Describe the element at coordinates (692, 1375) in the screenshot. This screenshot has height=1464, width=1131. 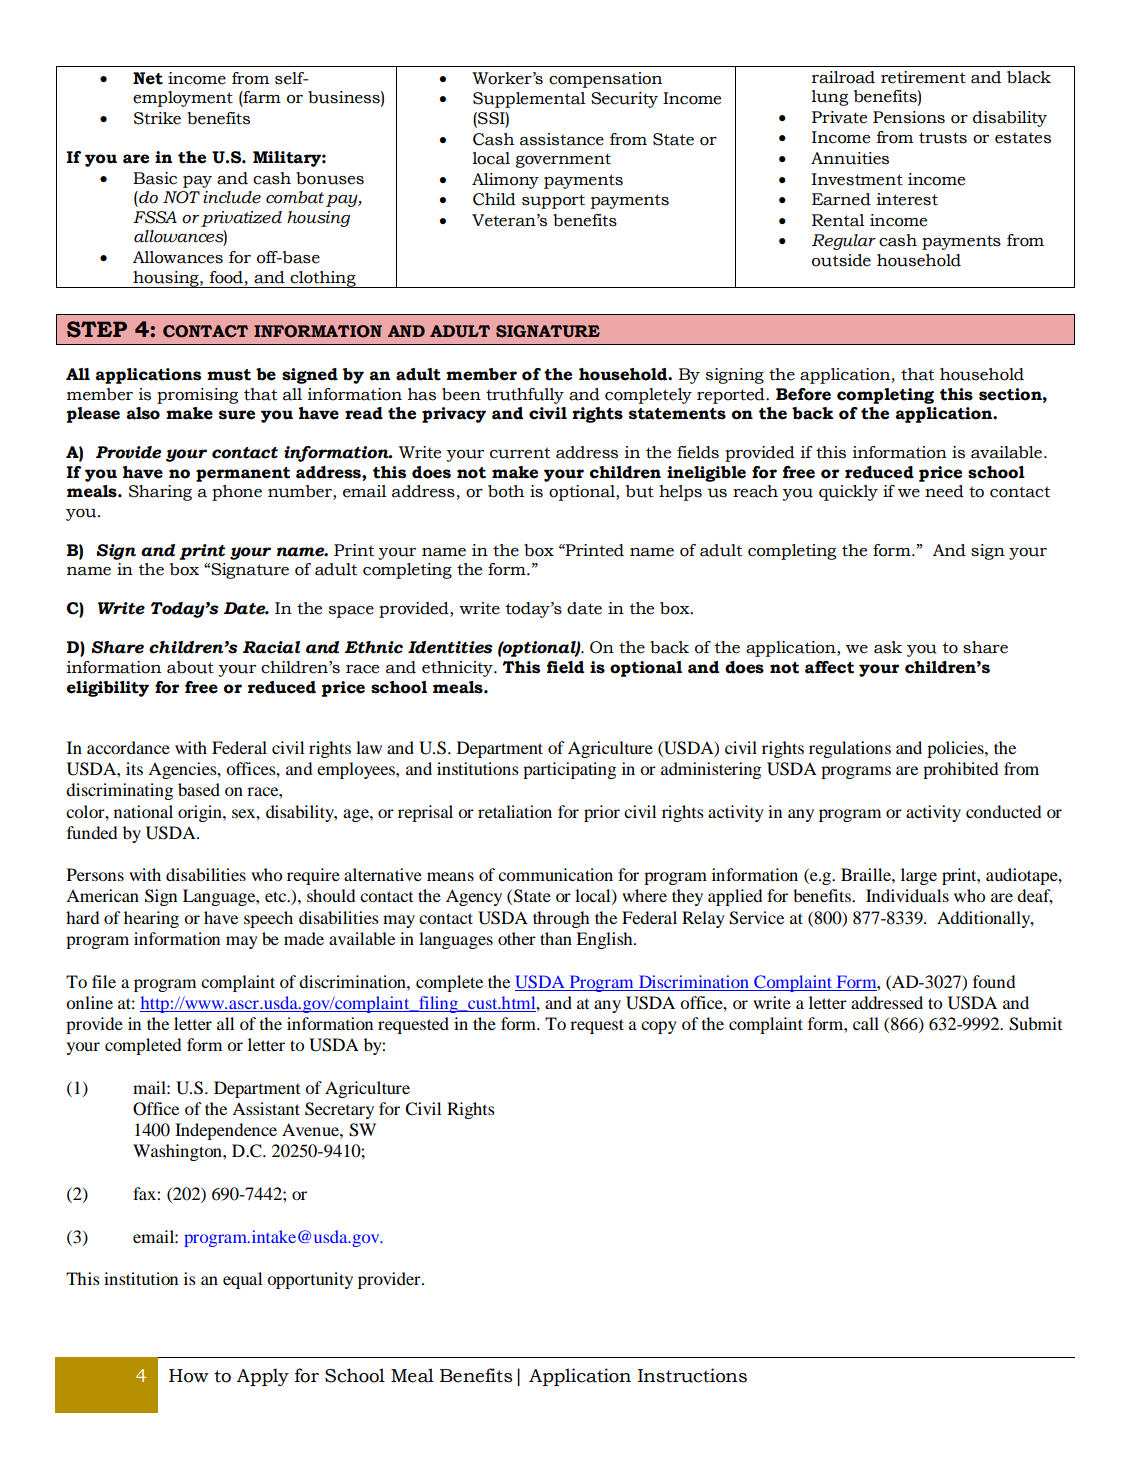
I see `Instructions` at that location.
